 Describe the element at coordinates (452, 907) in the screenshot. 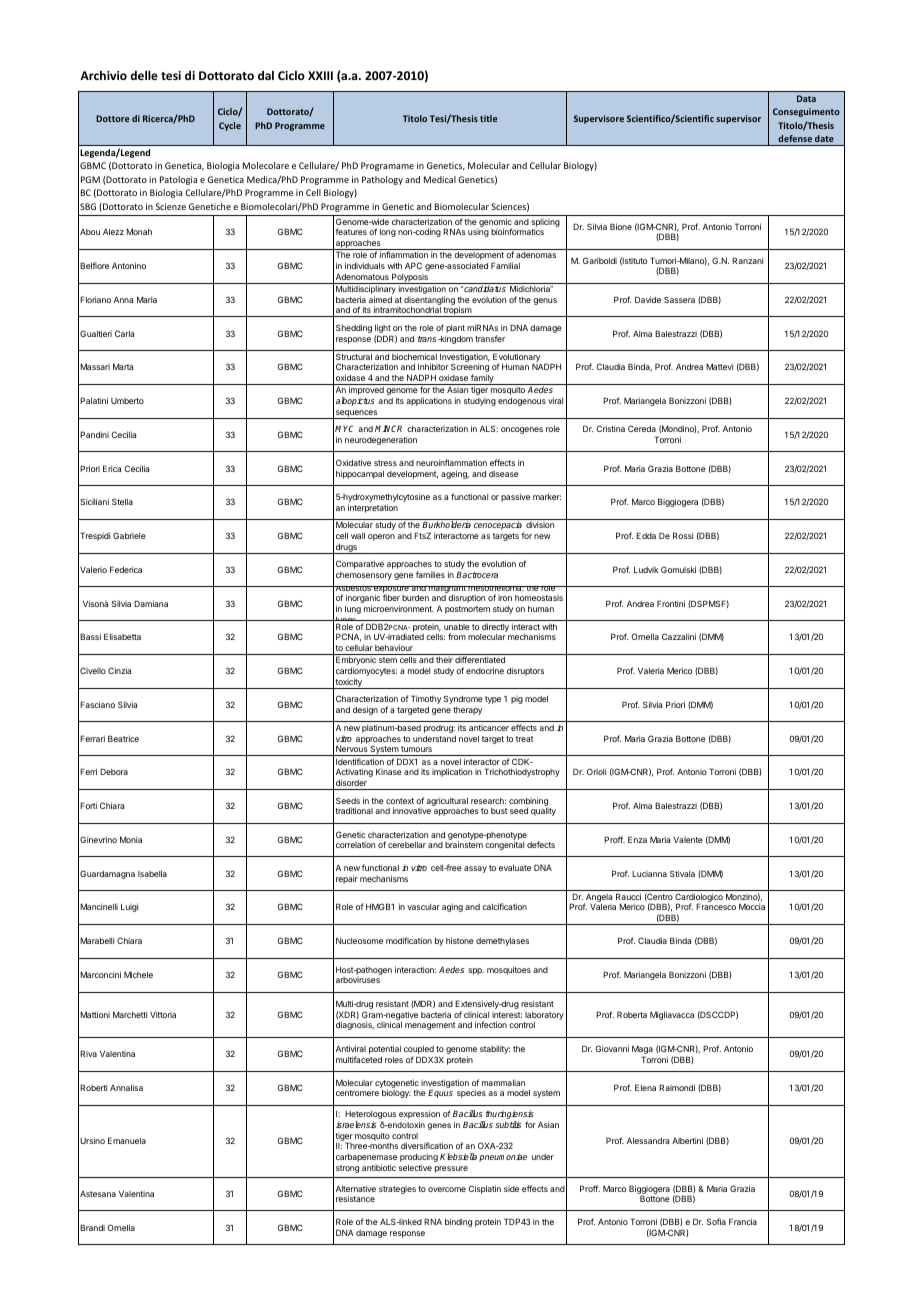

I see `aging` at that location.
